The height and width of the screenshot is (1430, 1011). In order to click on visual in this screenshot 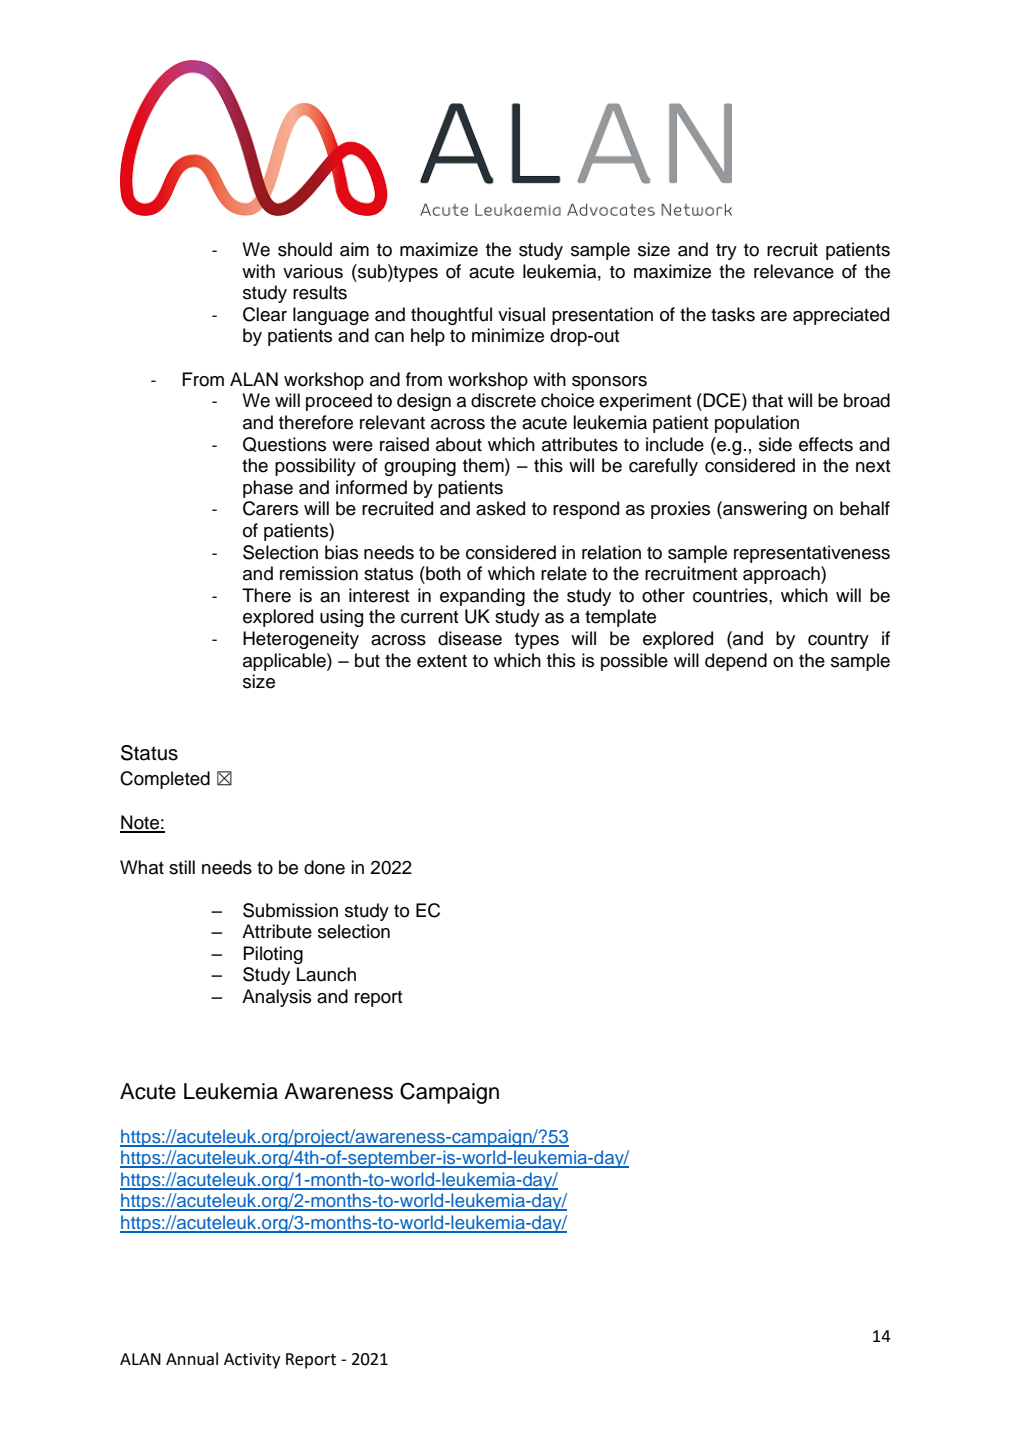, I will do `click(521, 314)`.
